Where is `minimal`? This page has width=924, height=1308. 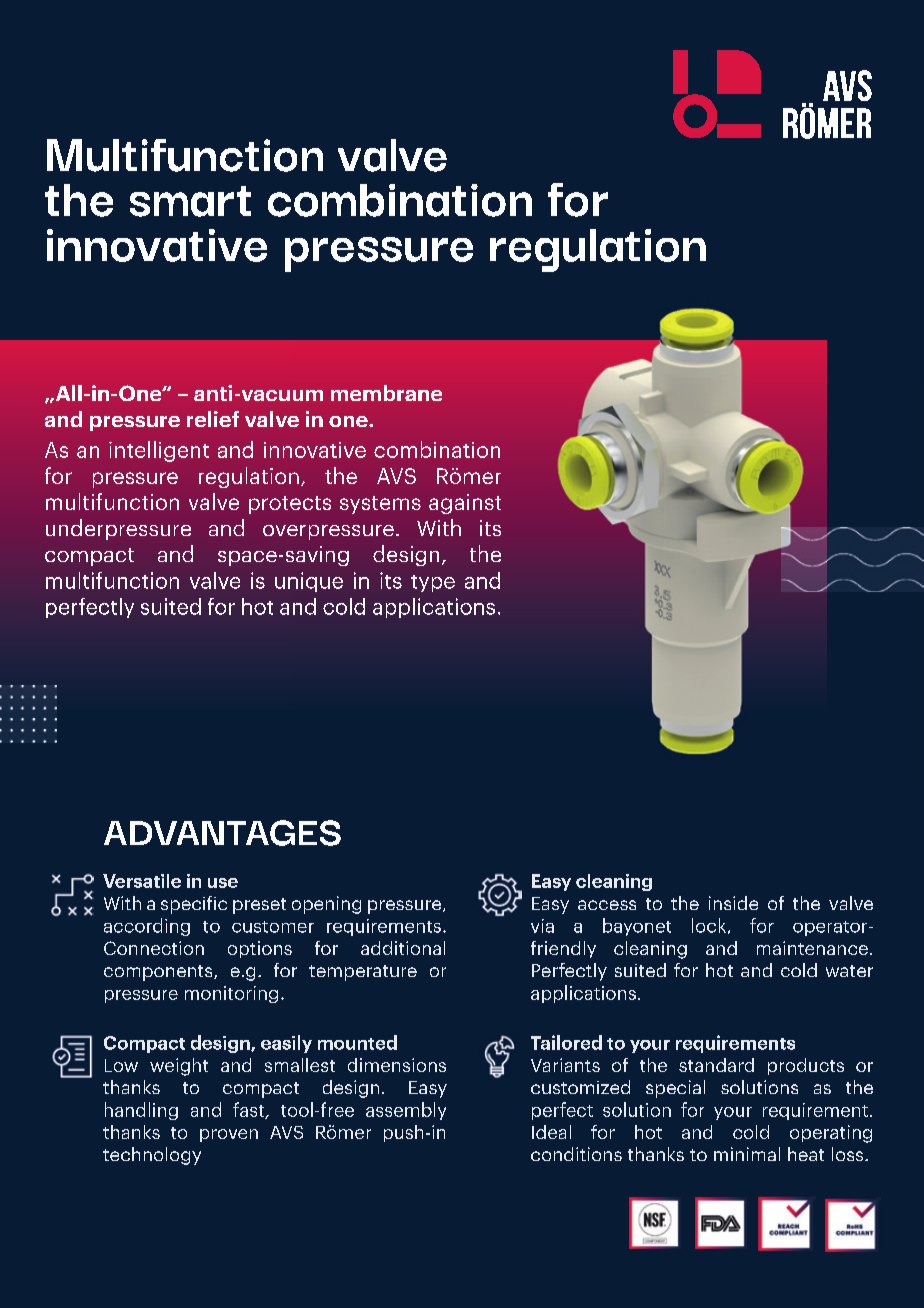 minimal is located at coordinates (747, 1154).
